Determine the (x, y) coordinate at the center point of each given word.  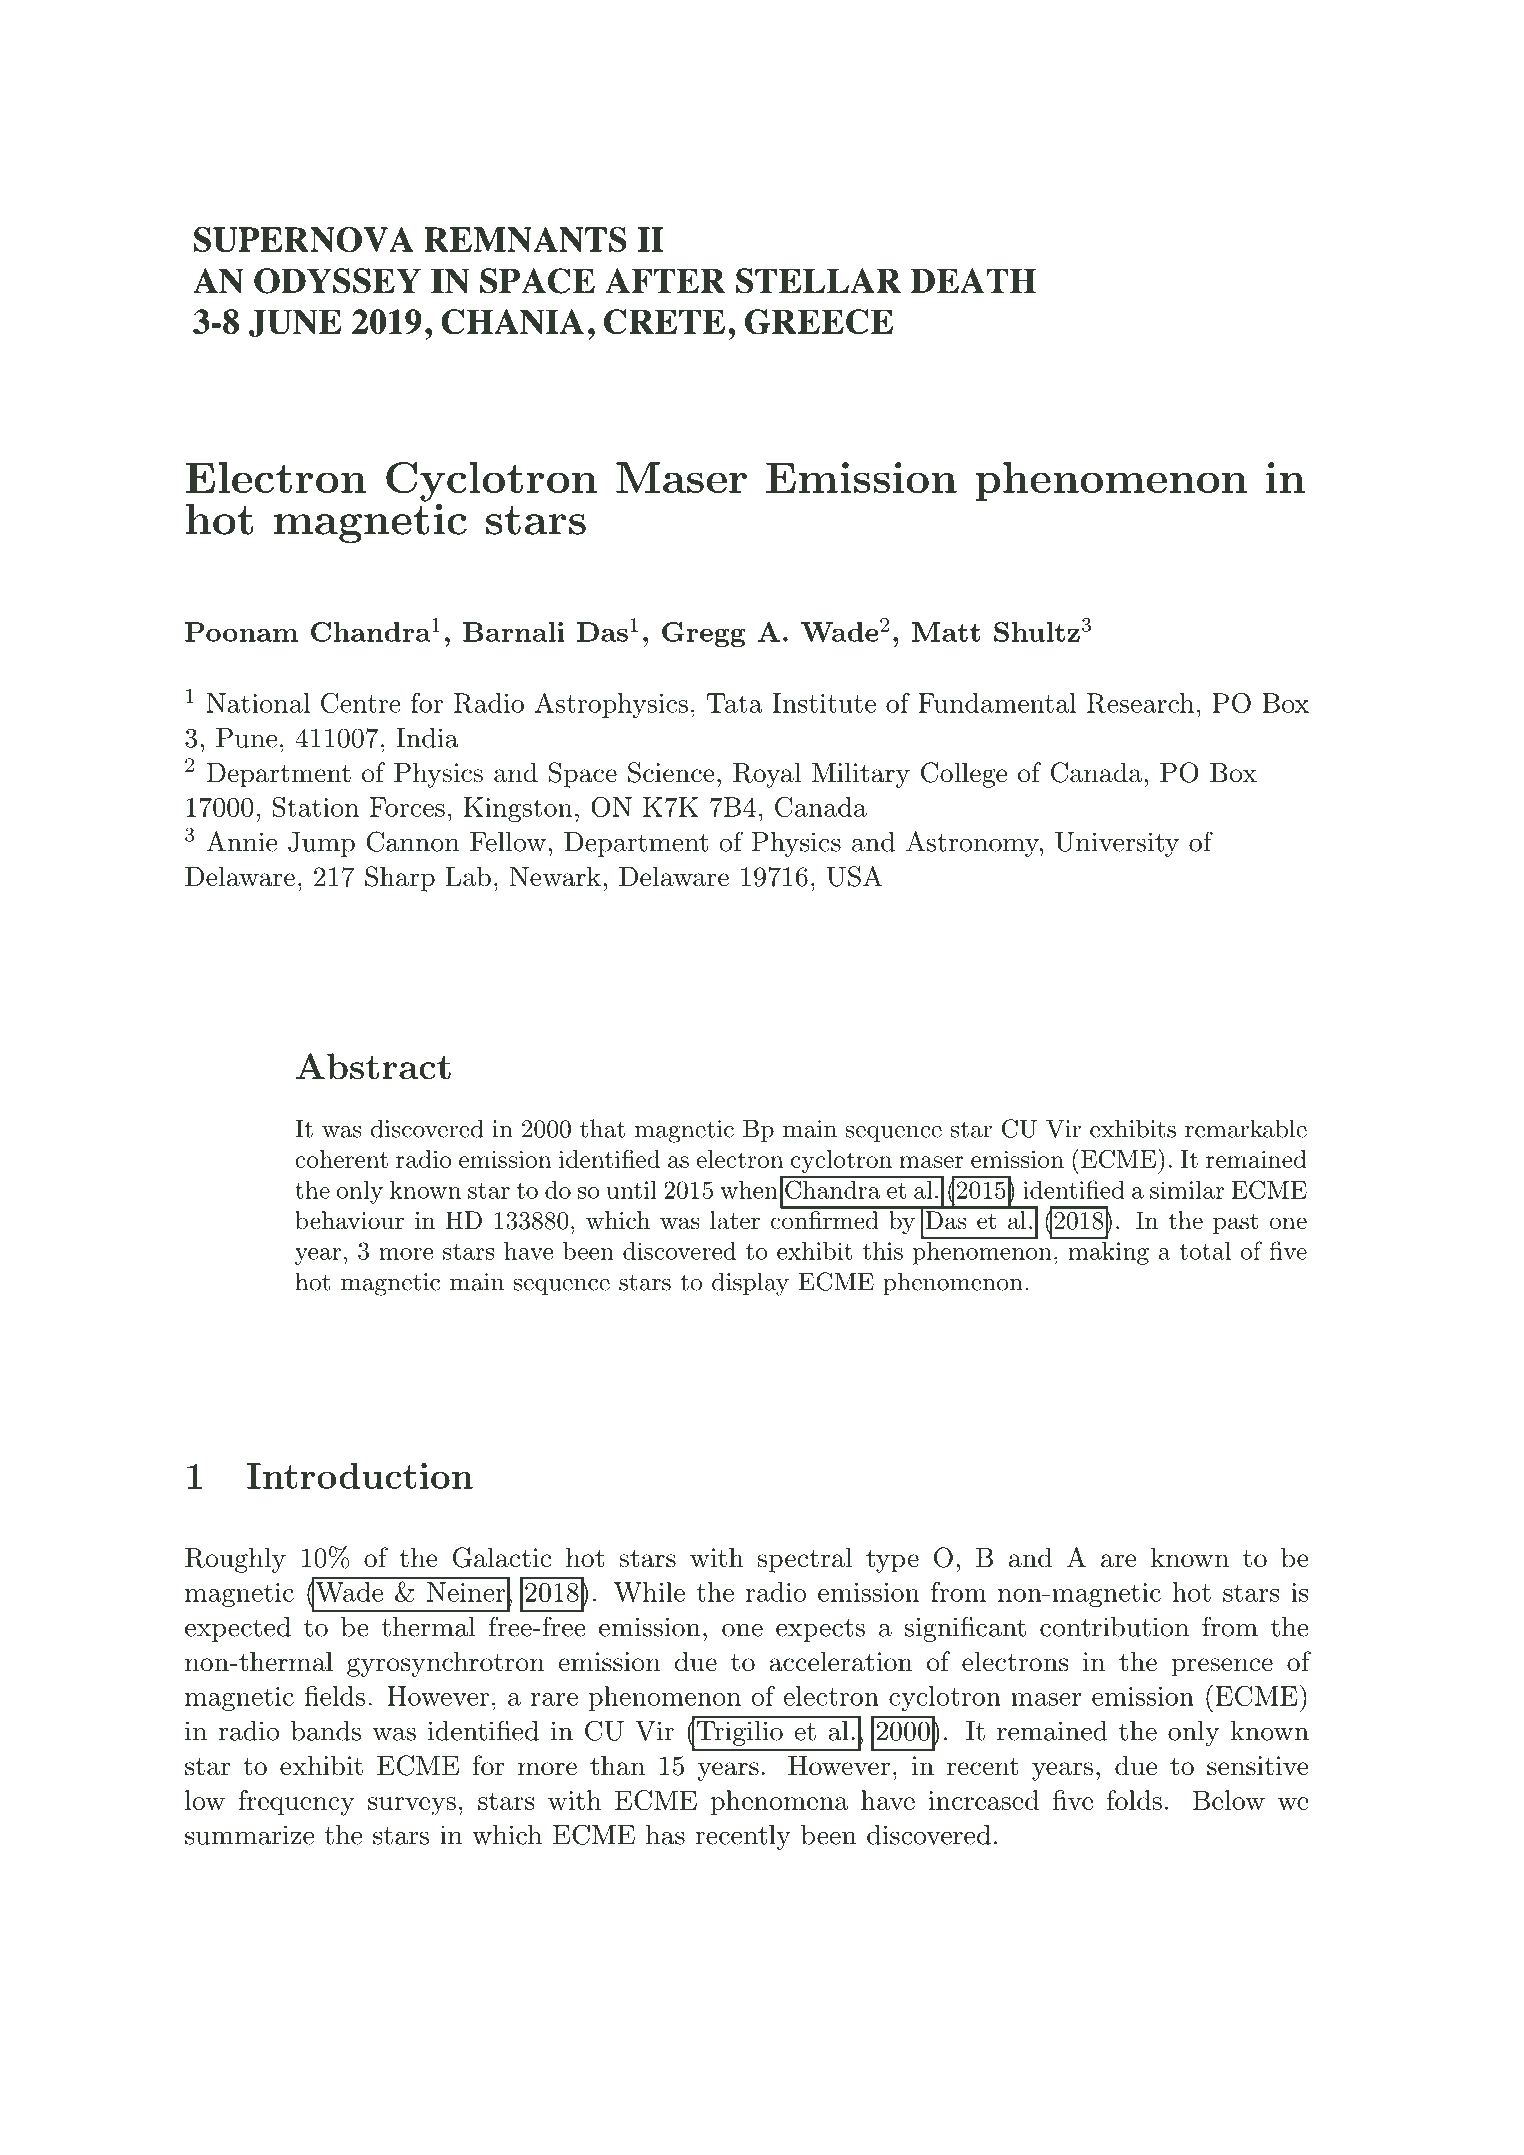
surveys (412, 1806)
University (1117, 844)
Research (1140, 703)
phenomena (779, 1802)
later (735, 1220)
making (1108, 1253)
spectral (805, 1560)
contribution (1114, 1627)
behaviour (349, 1220)
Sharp (400, 879)
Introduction (360, 1476)
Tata (735, 703)
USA (854, 876)
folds (1134, 1800)
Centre (361, 703)
